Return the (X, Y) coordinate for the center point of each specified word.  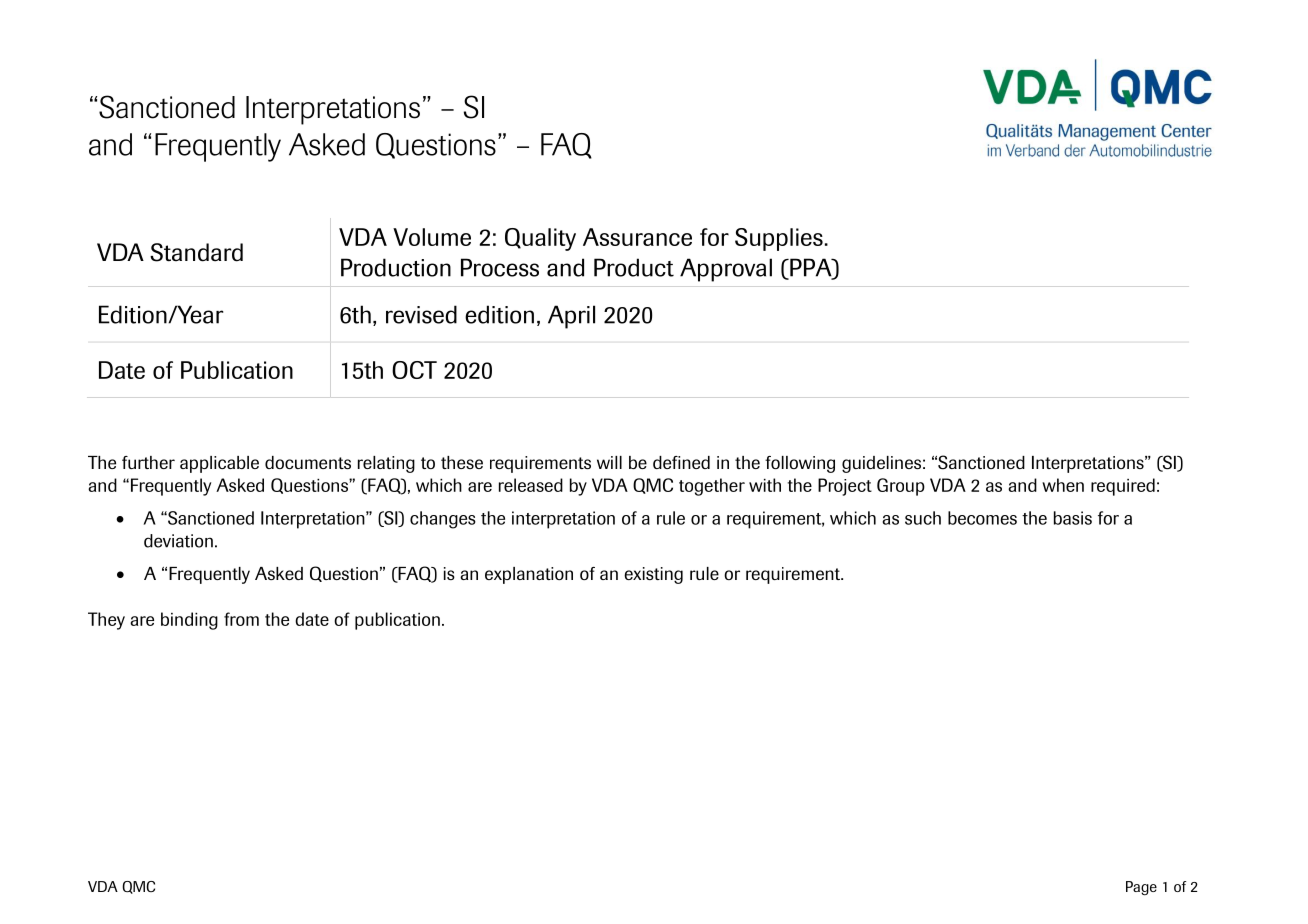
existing (653, 575)
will (609, 462)
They (106, 621)
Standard (196, 252)
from (241, 619)
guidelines (881, 464)
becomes (982, 518)
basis (1073, 518)
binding (189, 621)
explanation (529, 575)
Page (1141, 888)
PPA (811, 268)
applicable (219, 464)
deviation (178, 541)
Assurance (637, 237)
